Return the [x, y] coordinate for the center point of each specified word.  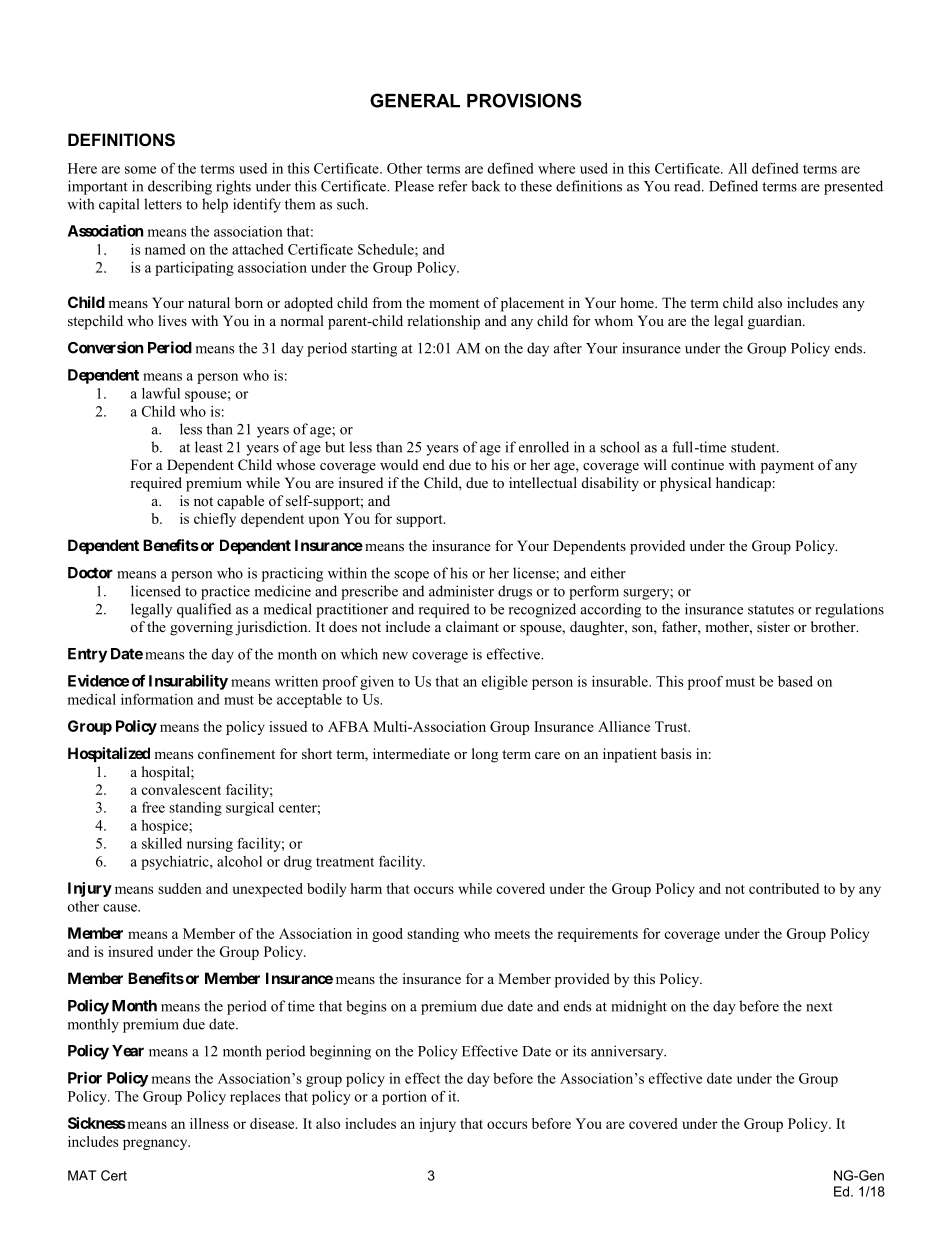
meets [512, 934]
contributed [784, 888]
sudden [180, 888]
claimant [472, 626]
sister [773, 626]
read [688, 186]
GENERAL [415, 100]
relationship [443, 322]
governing [201, 628]
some [140, 170]
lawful [161, 393]
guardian [776, 322]
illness [209, 1123]
